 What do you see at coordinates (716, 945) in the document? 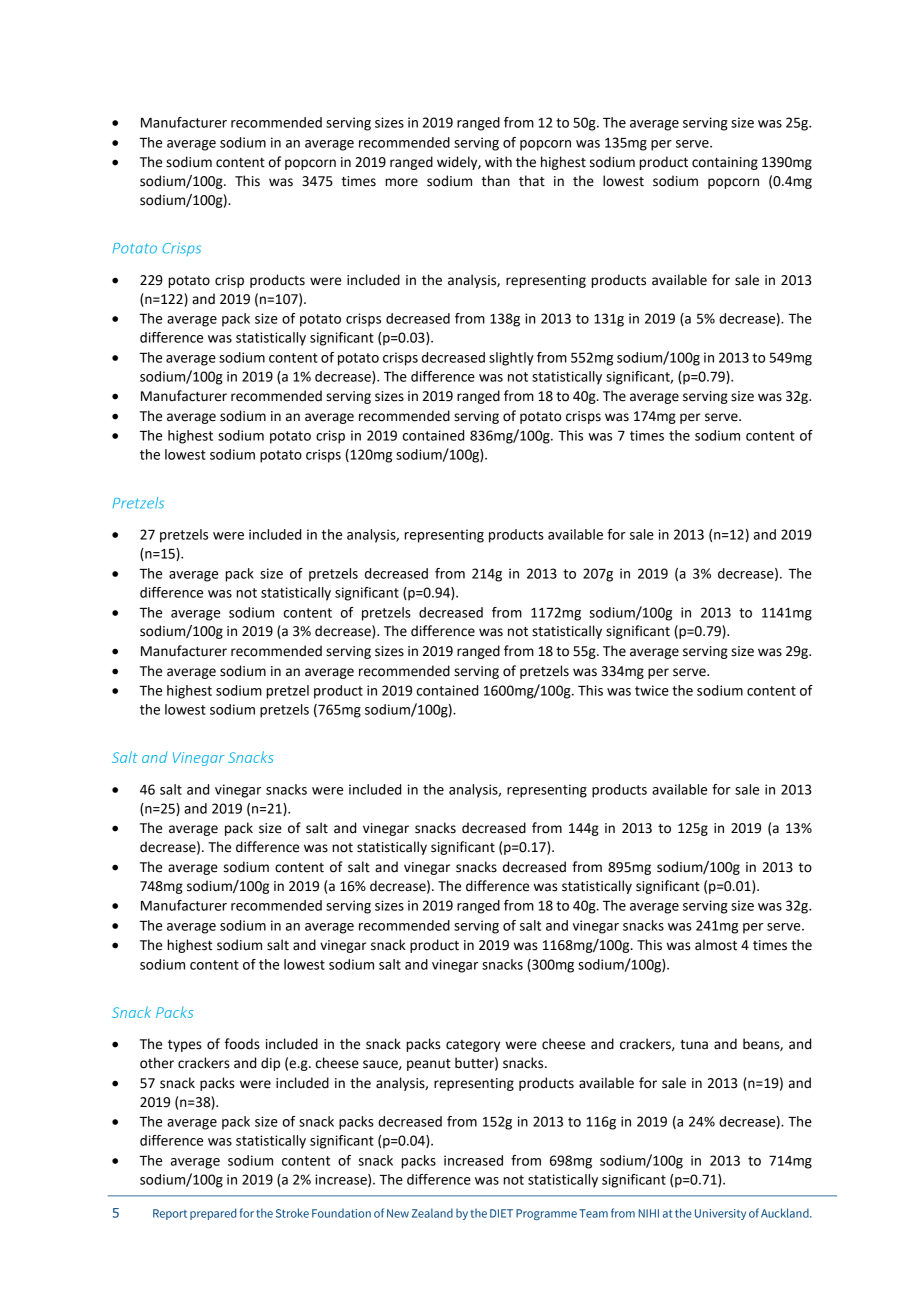
I see `almost` at bounding box center [716, 945].
